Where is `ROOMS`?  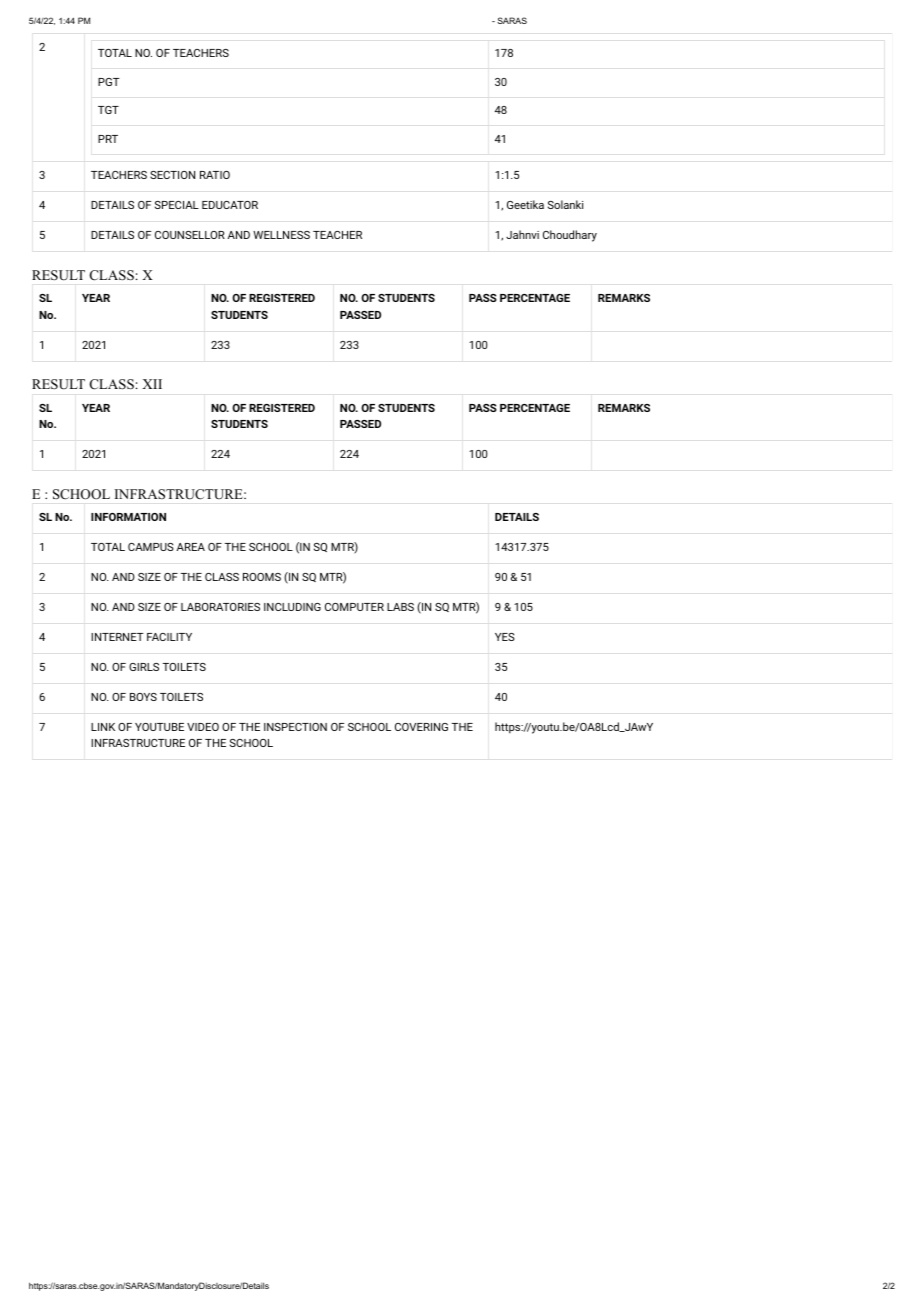
ROOMS is located at coordinates (262, 577).
